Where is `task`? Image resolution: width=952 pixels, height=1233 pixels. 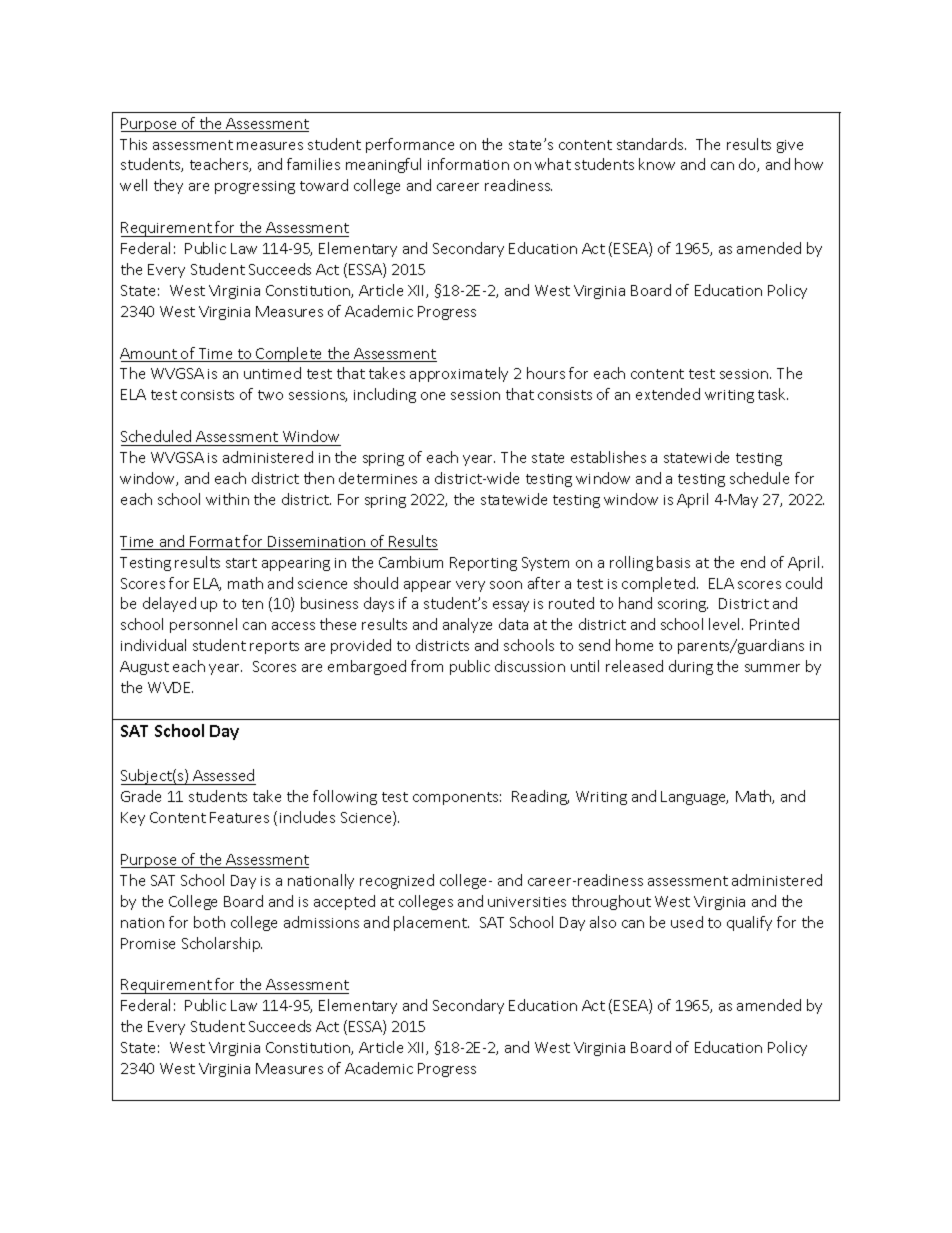 task is located at coordinates (773, 394).
